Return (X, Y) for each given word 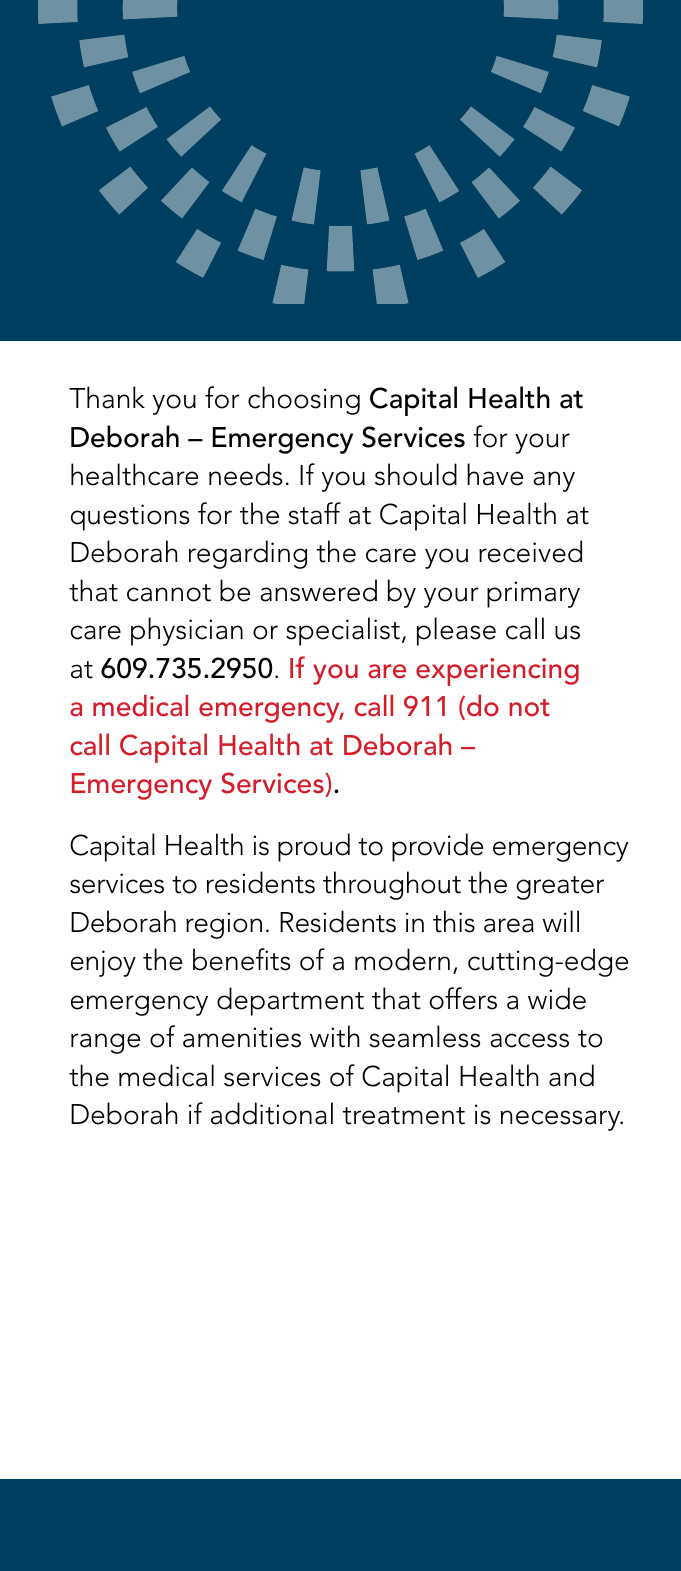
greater (560, 888)
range (105, 1043)
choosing (304, 400)
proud (314, 847)
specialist (343, 631)
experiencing (497, 672)
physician (187, 631)
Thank (107, 397)
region (224, 925)
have (495, 474)
